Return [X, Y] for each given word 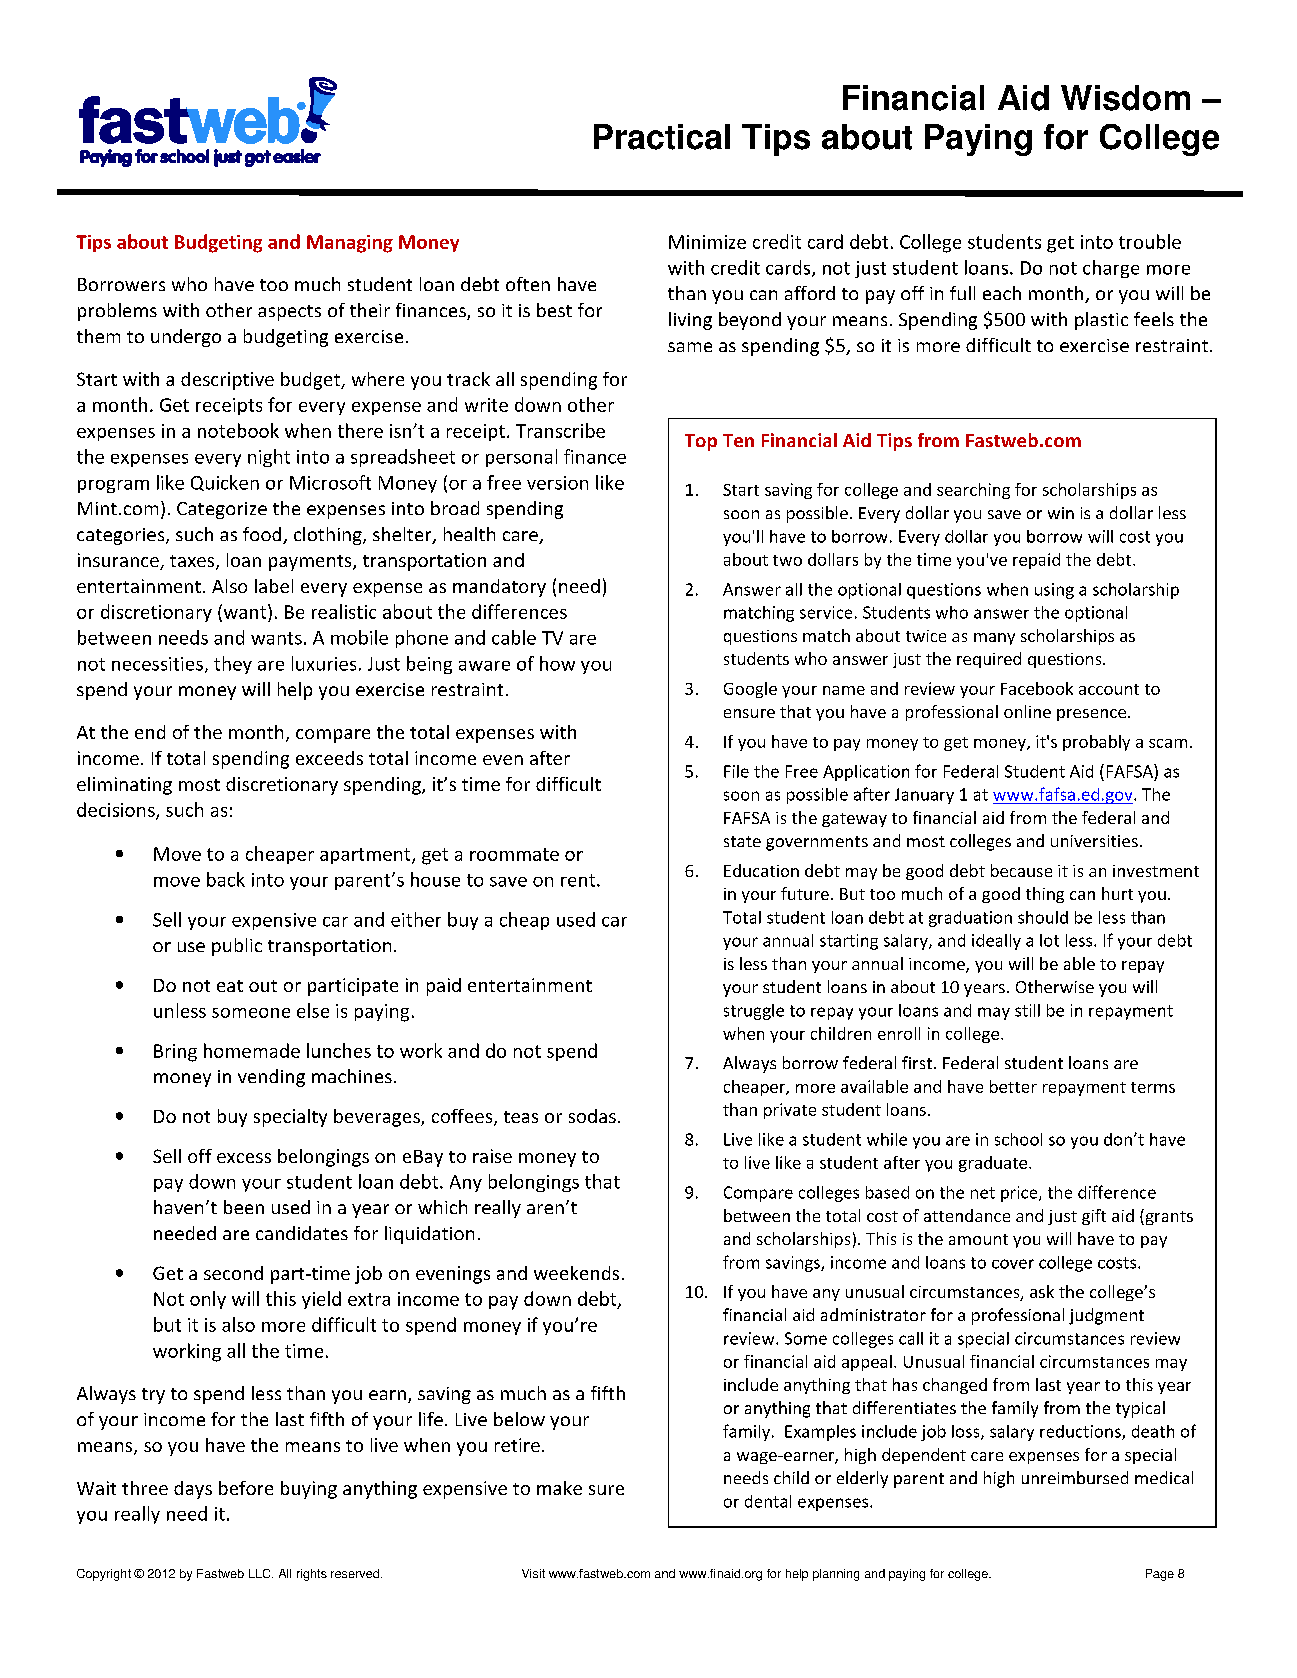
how [557, 663]
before [246, 1488]
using [1054, 591]
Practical [662, 137]
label [274, 586]
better [1013, 1086]
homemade [252, 1050]
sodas [592, 1116]
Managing [350, 244]
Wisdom [1125, 98]
